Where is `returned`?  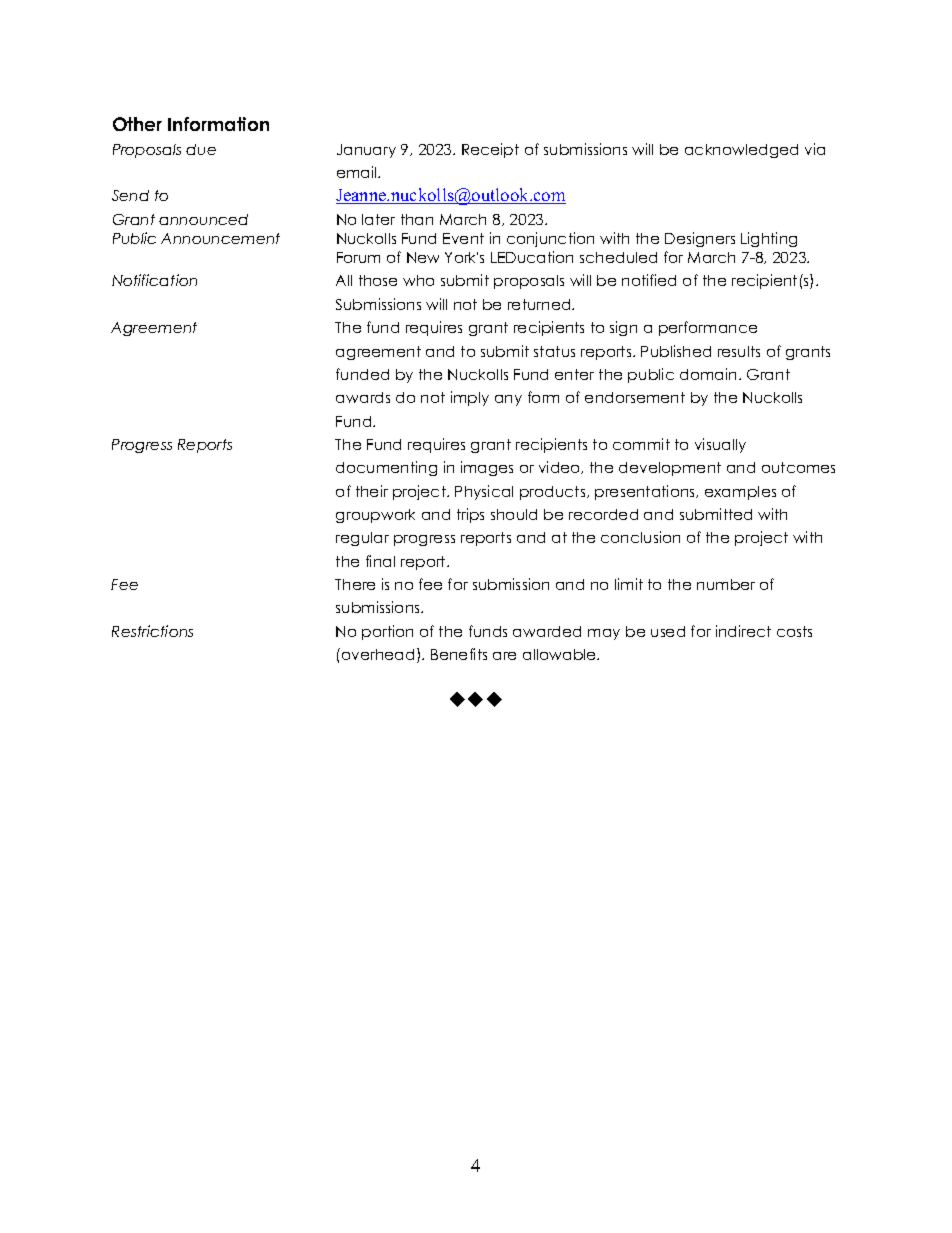 returned is located at coordinates (540, 304).
